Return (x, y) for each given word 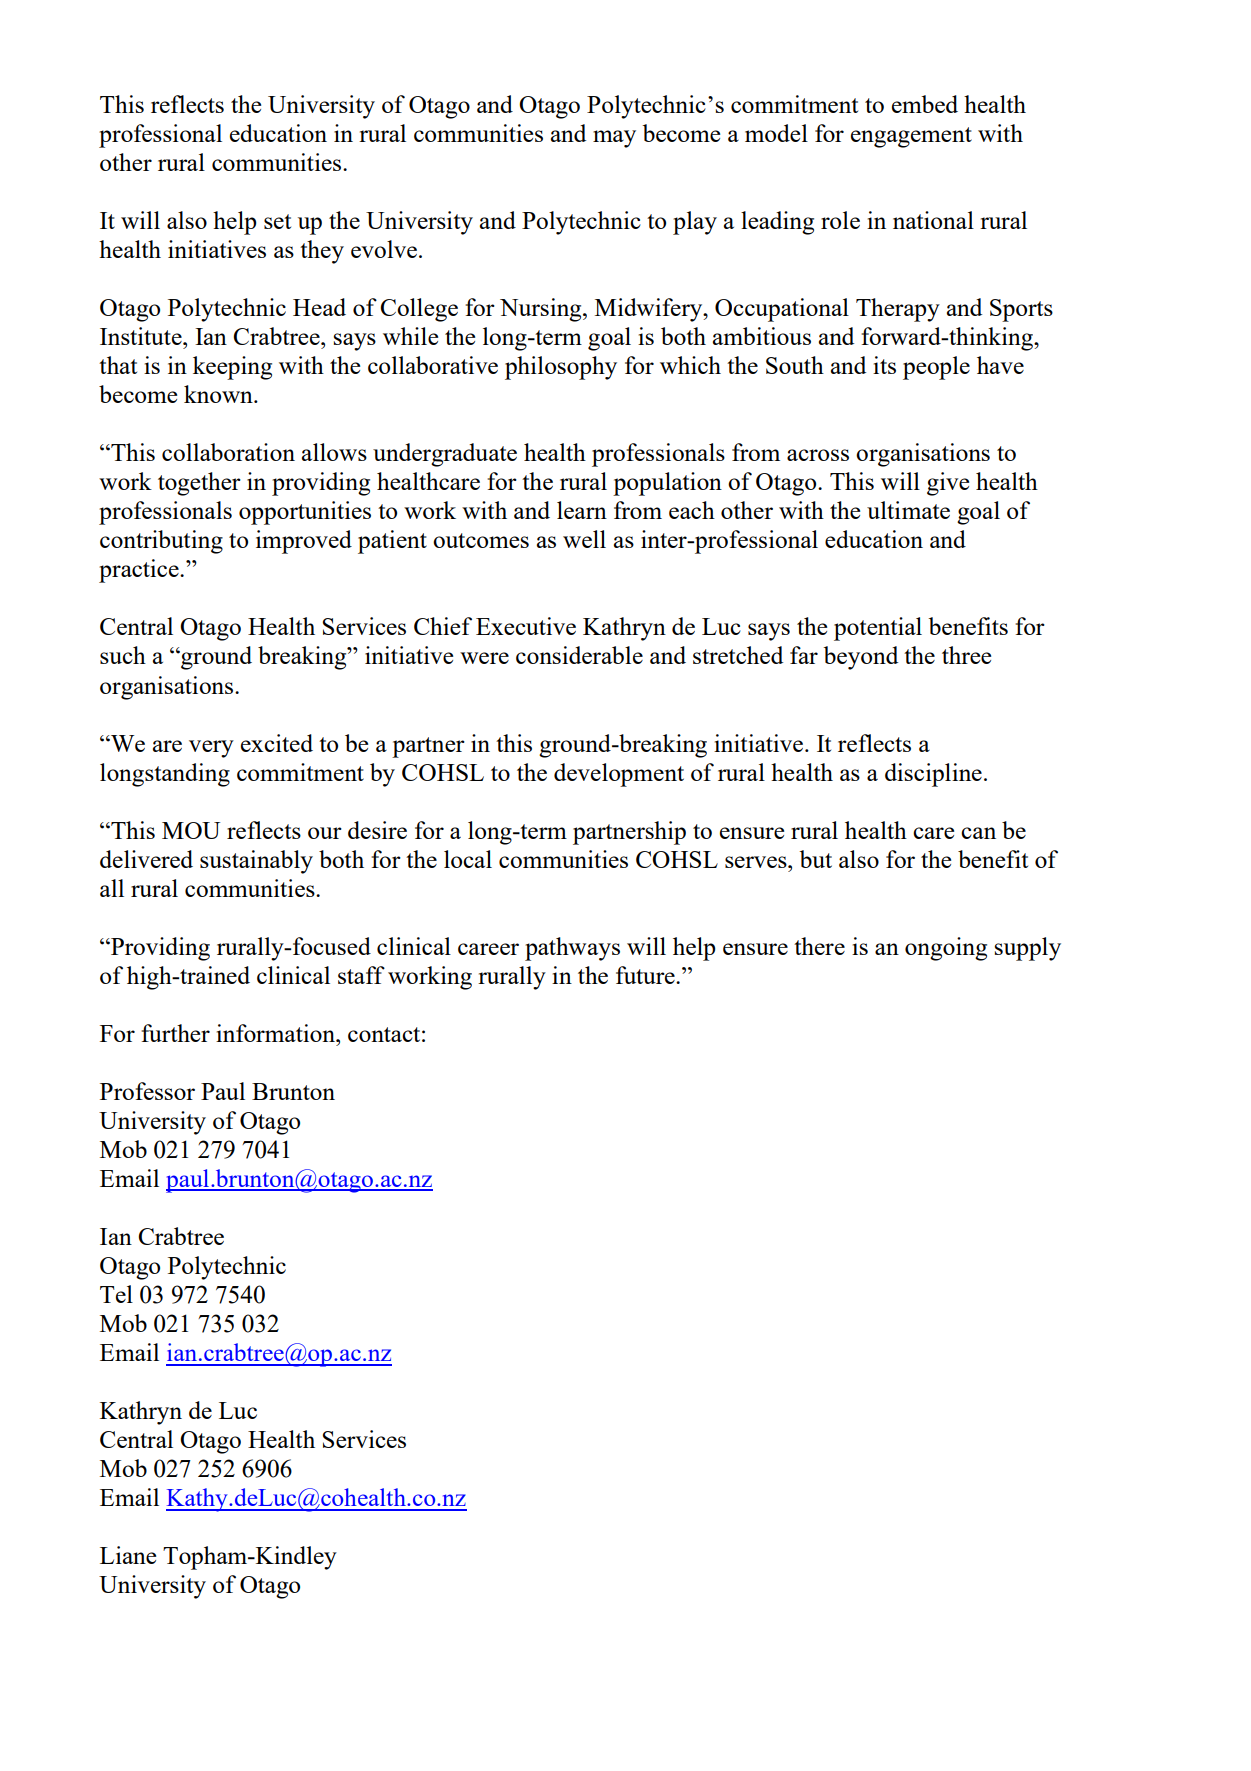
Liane (128, 1555)
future (646, 975)
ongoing (946, 949)
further (175, 1033)
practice (140, 571)
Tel (116, 1294)
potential (878, 629)
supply (1028, 949)
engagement (911, 137)
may (614, 139)
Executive (526, 626)
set (277, 221)
